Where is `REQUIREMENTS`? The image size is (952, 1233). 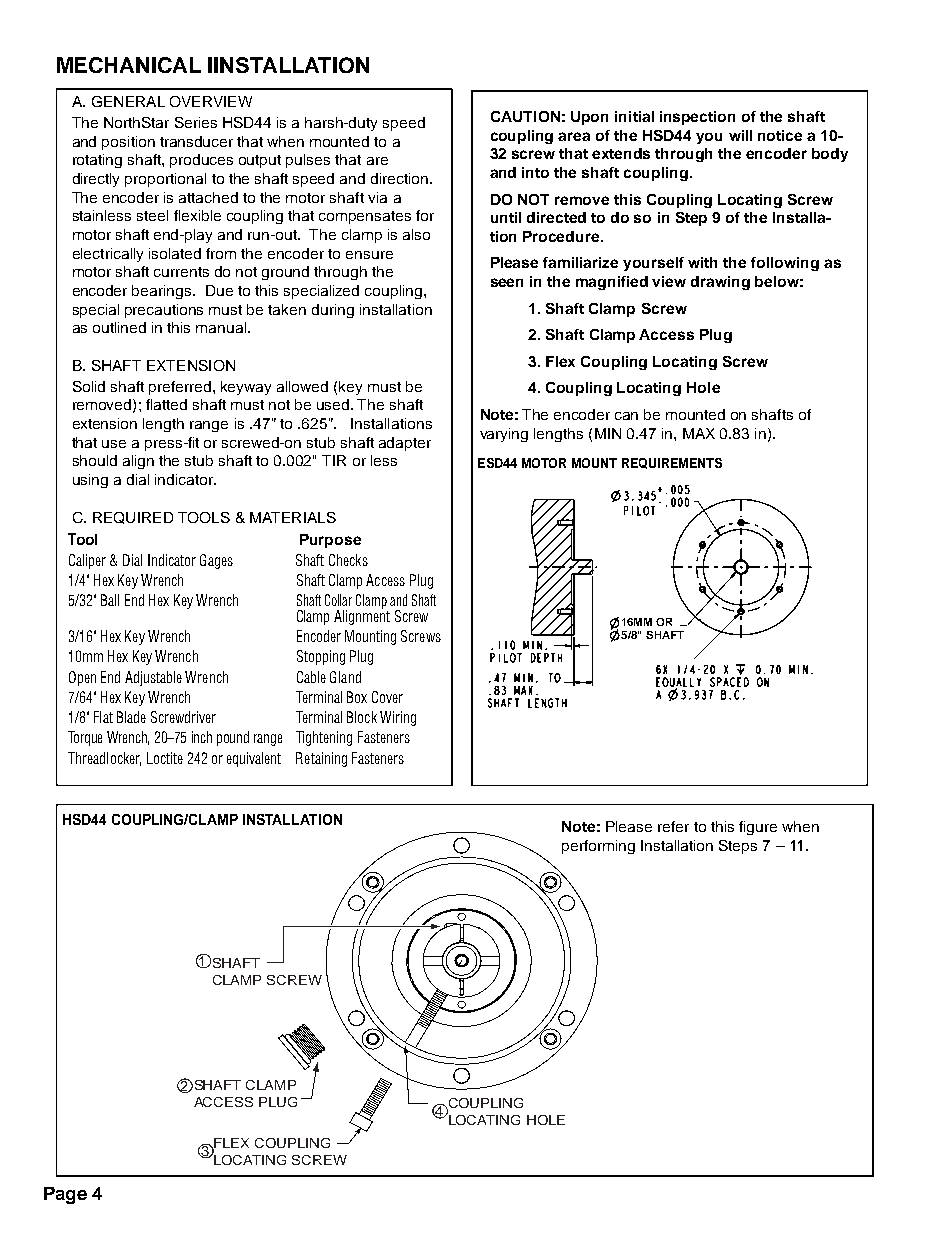
REQUIREMENTS is located at coordinates (672, 463).
